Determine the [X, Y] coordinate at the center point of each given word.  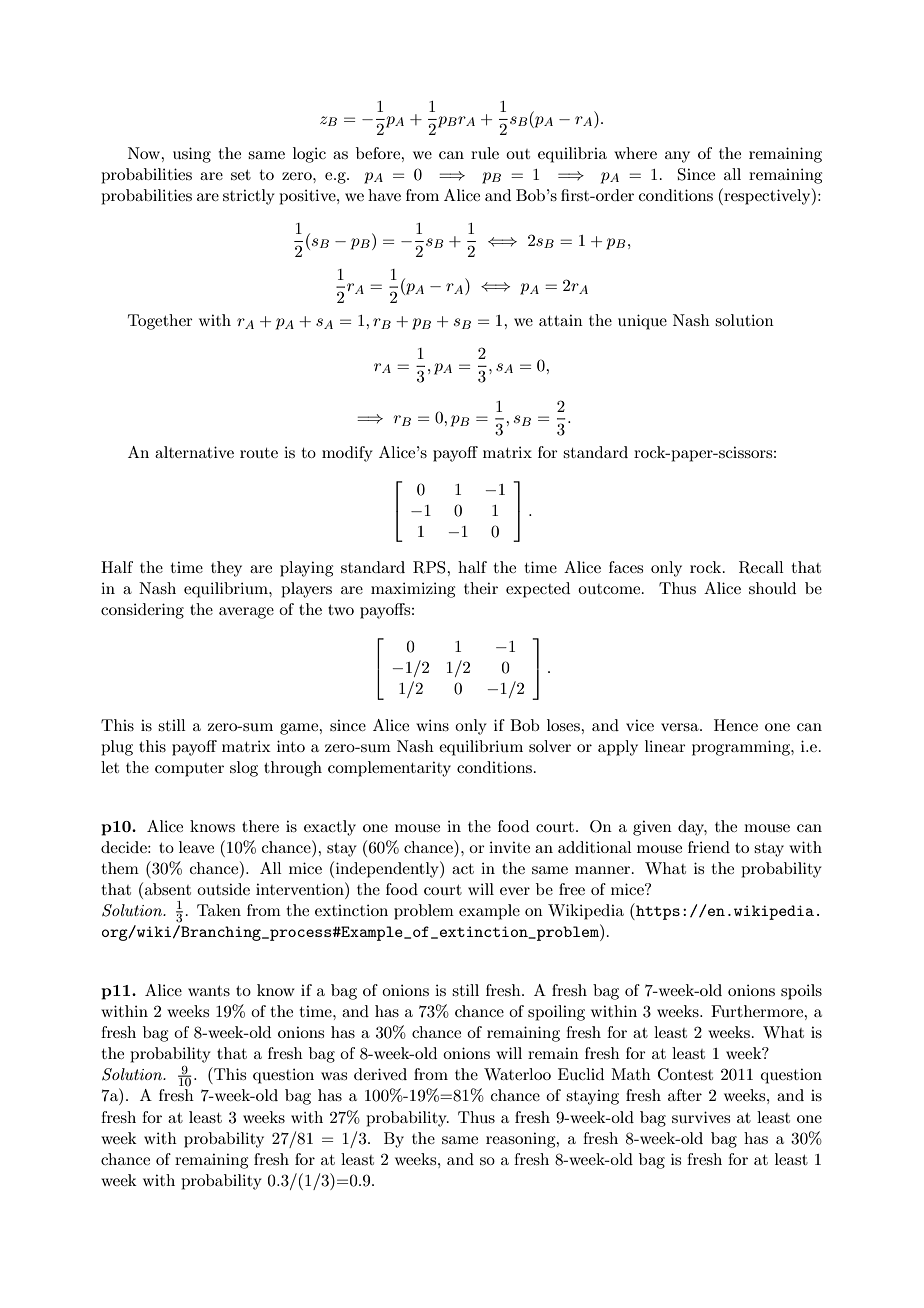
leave [196, 847]
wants [209, 991]
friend [709, 847]
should [772, 588]
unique [642, 322]
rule [485, 153]
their [481, 588]
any [677, 157]
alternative [194, 452]
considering [142, 611]
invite [509, 847]
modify [347, 454]
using [192, 155]
